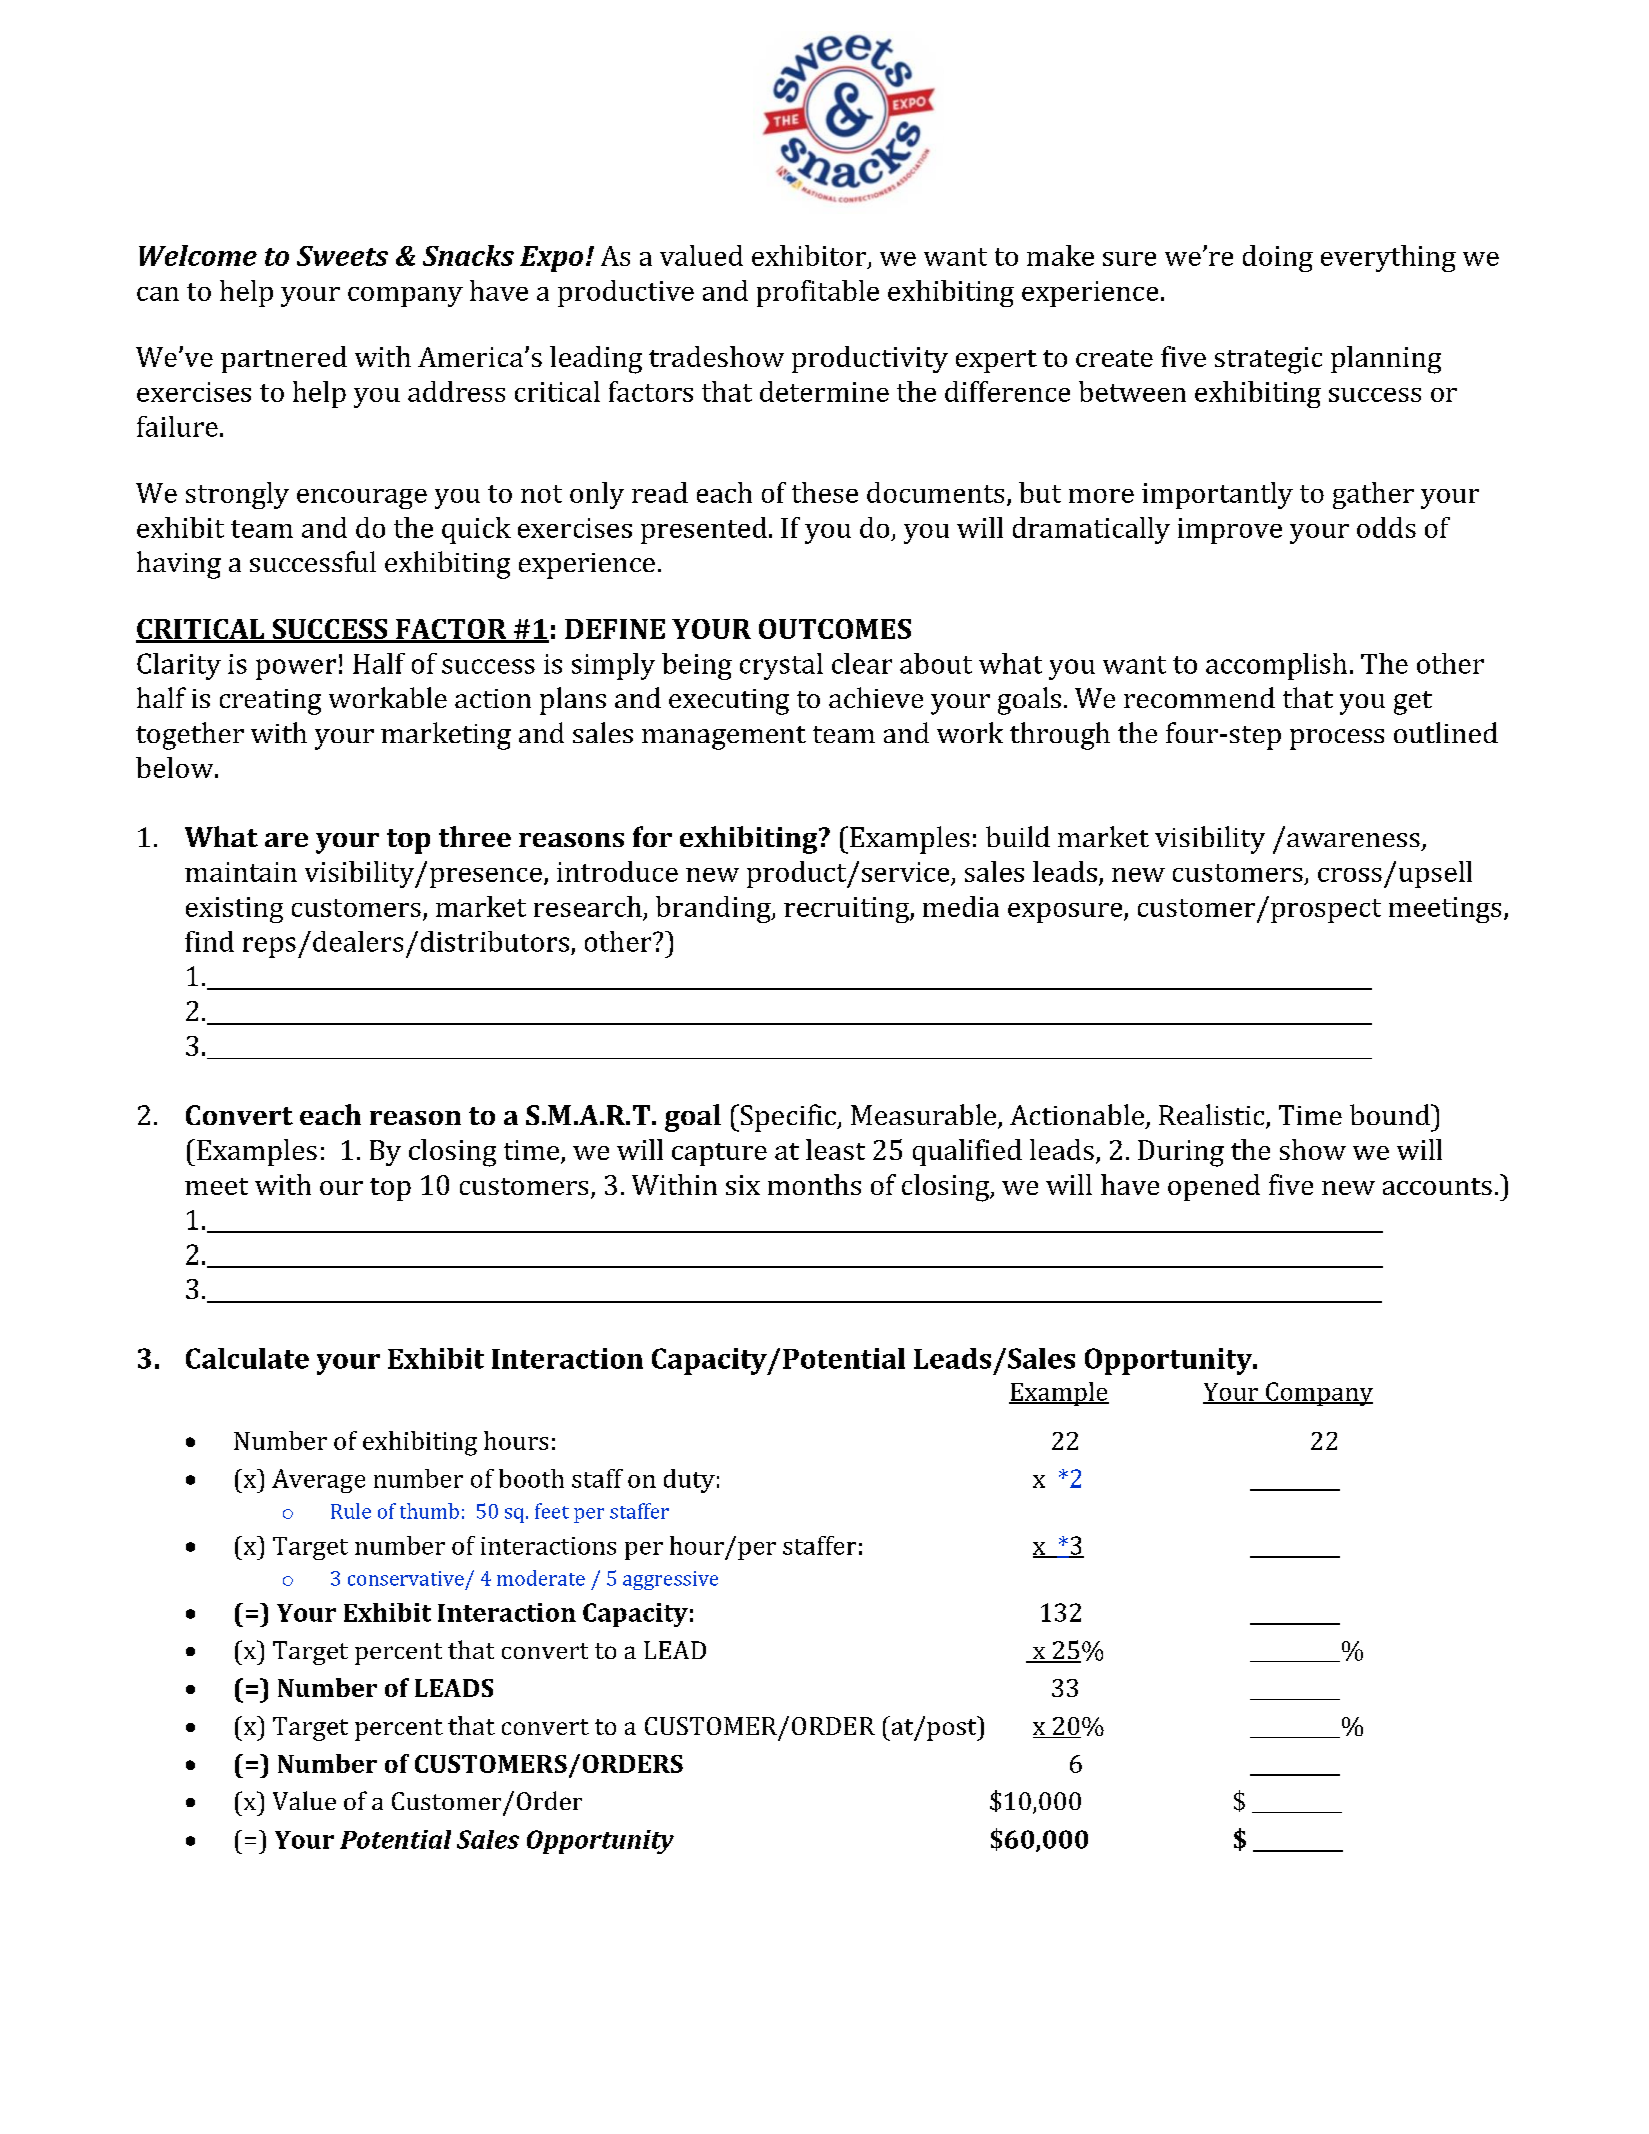  What do you see at coordinates (351, 1511) in the screenshot?
I see `Rule` at bounding box center [351, 1511].
